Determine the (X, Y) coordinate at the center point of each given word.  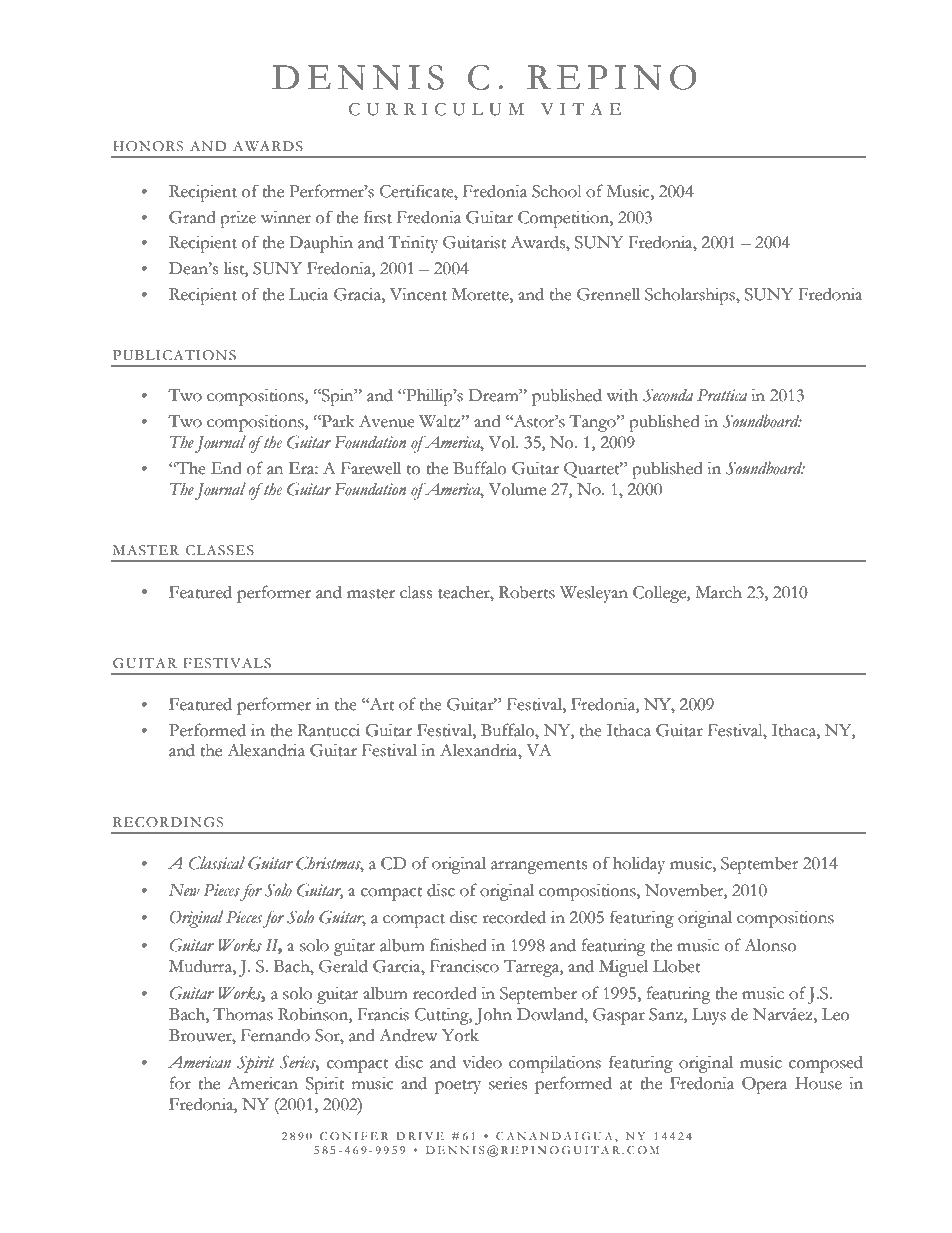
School (557, 191)
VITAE (581, 108)
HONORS (148, 146)
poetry (458, 1087)
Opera (764, 1085)
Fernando (275, 1035)
